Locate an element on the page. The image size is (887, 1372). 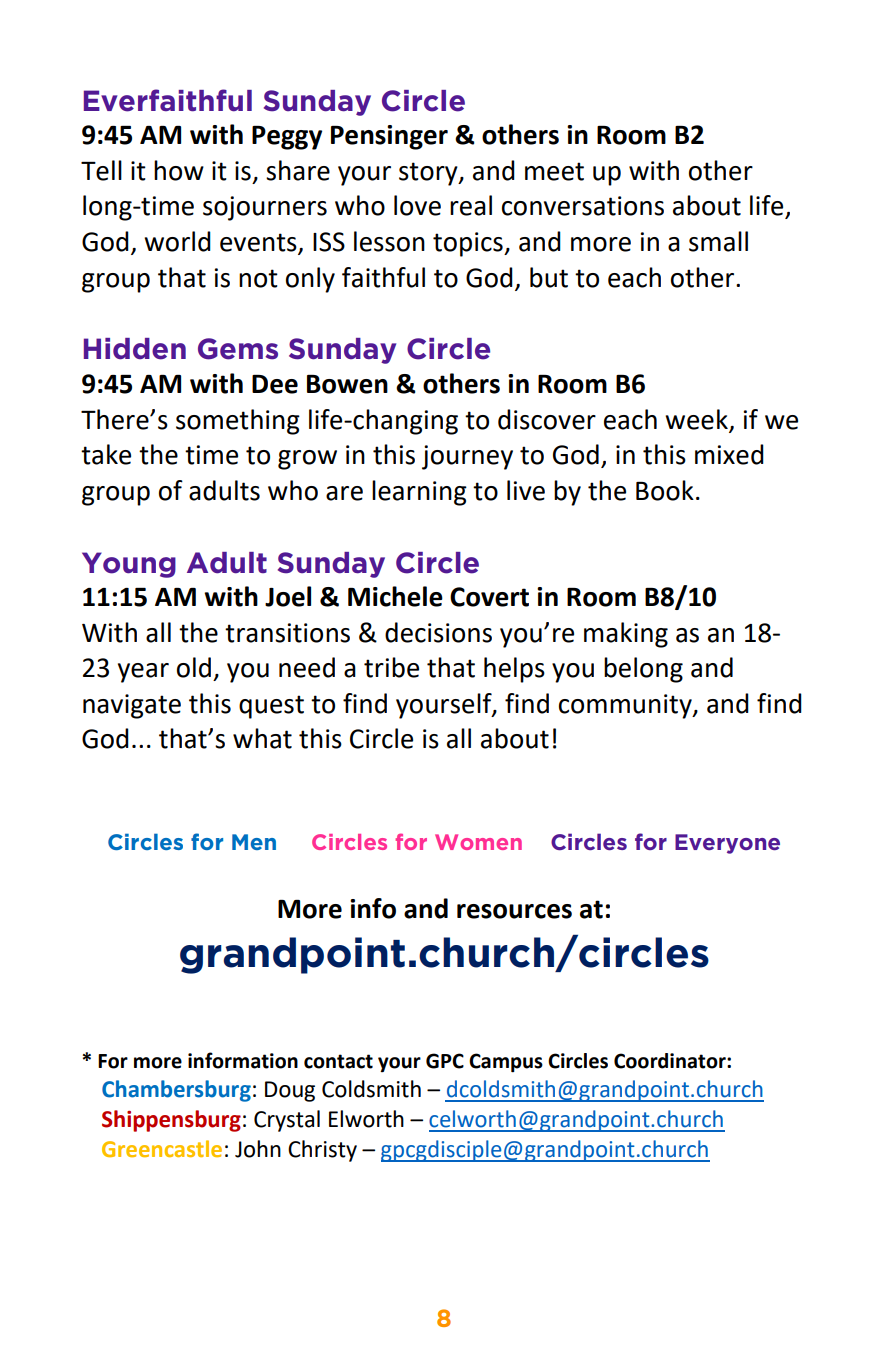
week is located at coordinates (696, 419).
